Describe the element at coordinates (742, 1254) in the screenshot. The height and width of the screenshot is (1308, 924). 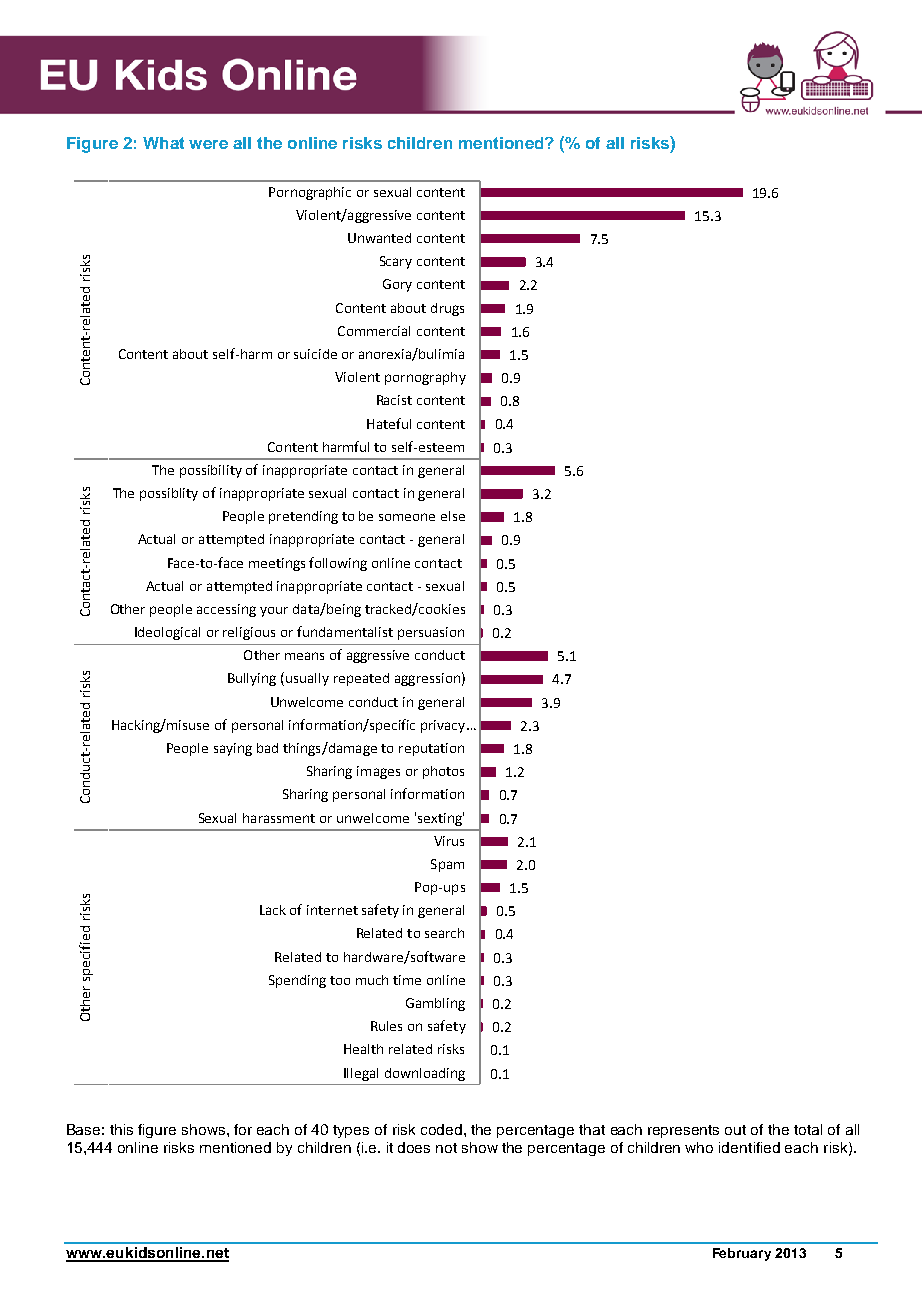
I see `February` at that location.
